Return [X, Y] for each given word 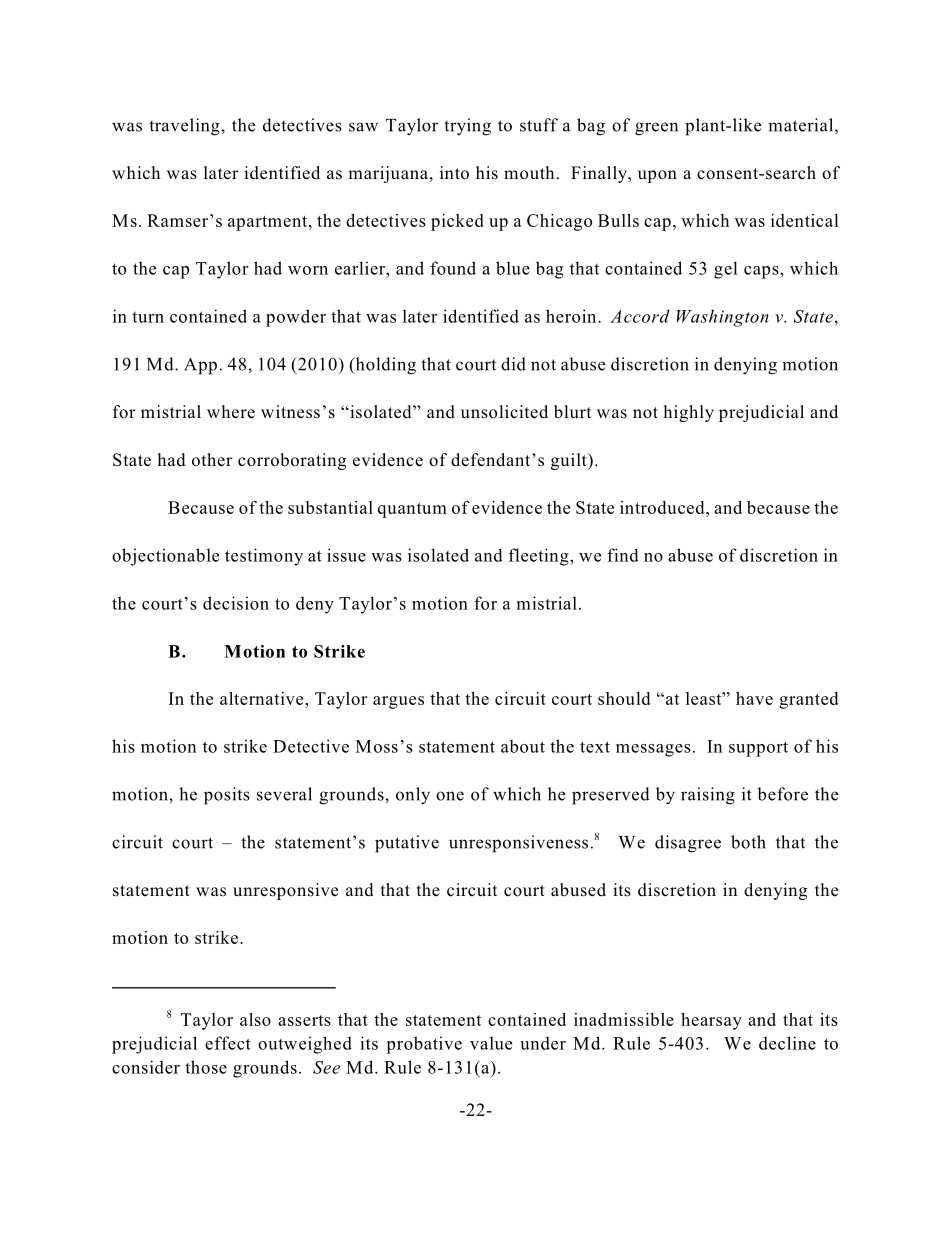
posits [227, 796]
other [212, 460]
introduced [663, 507]
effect [228, 1043]
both [748, 842]
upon [657, 176]
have [754, 698]
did [513, 364]
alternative [263, 698]
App [200, 366]
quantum [412, 510]
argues [398, 702]
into [454, 172]
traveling [184, 127]
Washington [723, 318]
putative [407, 844]
